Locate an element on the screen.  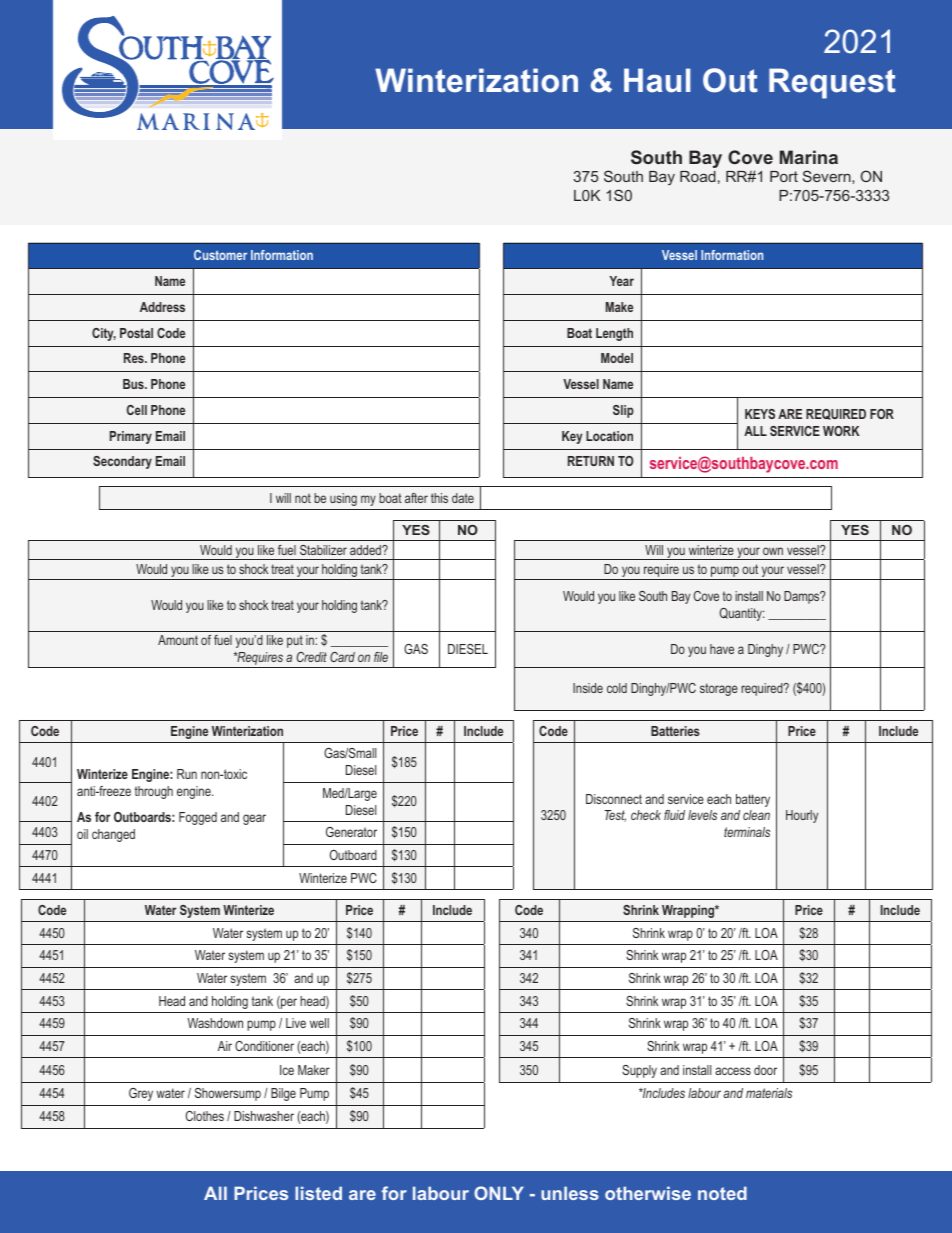
Customer is located at coordinates (220, 255).
